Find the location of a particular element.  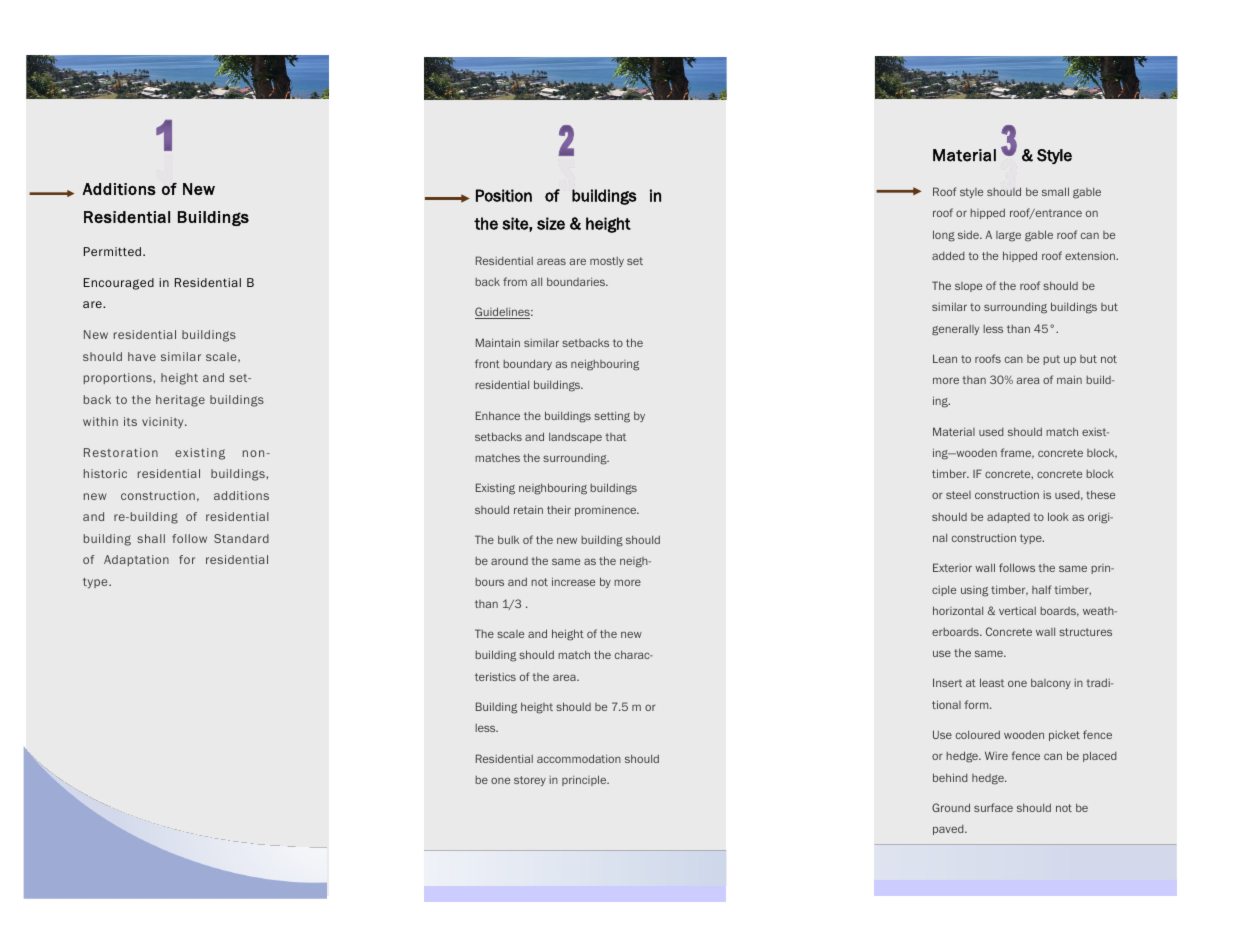

surface is located at coordinates (993, 807).
